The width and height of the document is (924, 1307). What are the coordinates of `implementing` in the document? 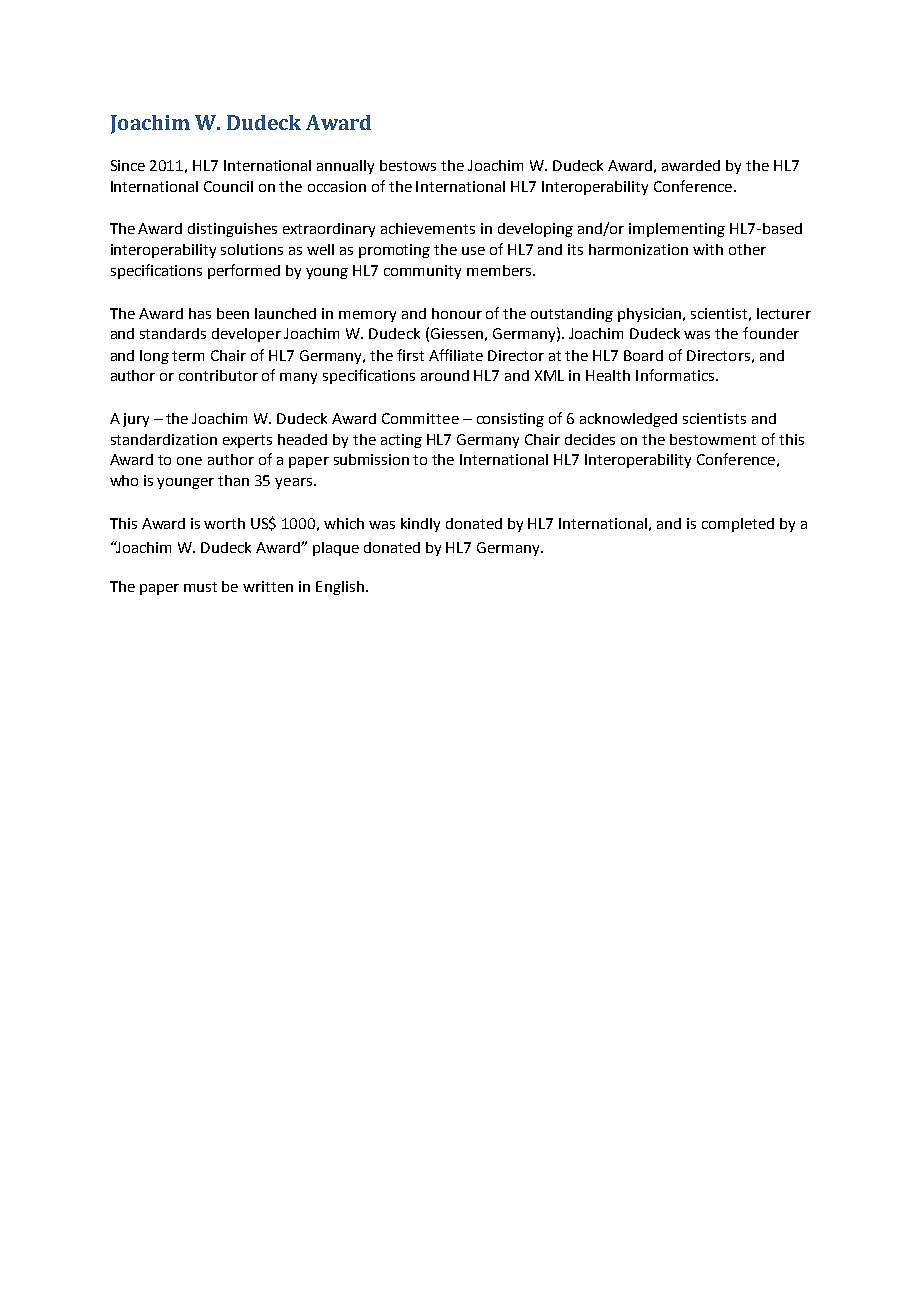 It's located at (677, 230).
